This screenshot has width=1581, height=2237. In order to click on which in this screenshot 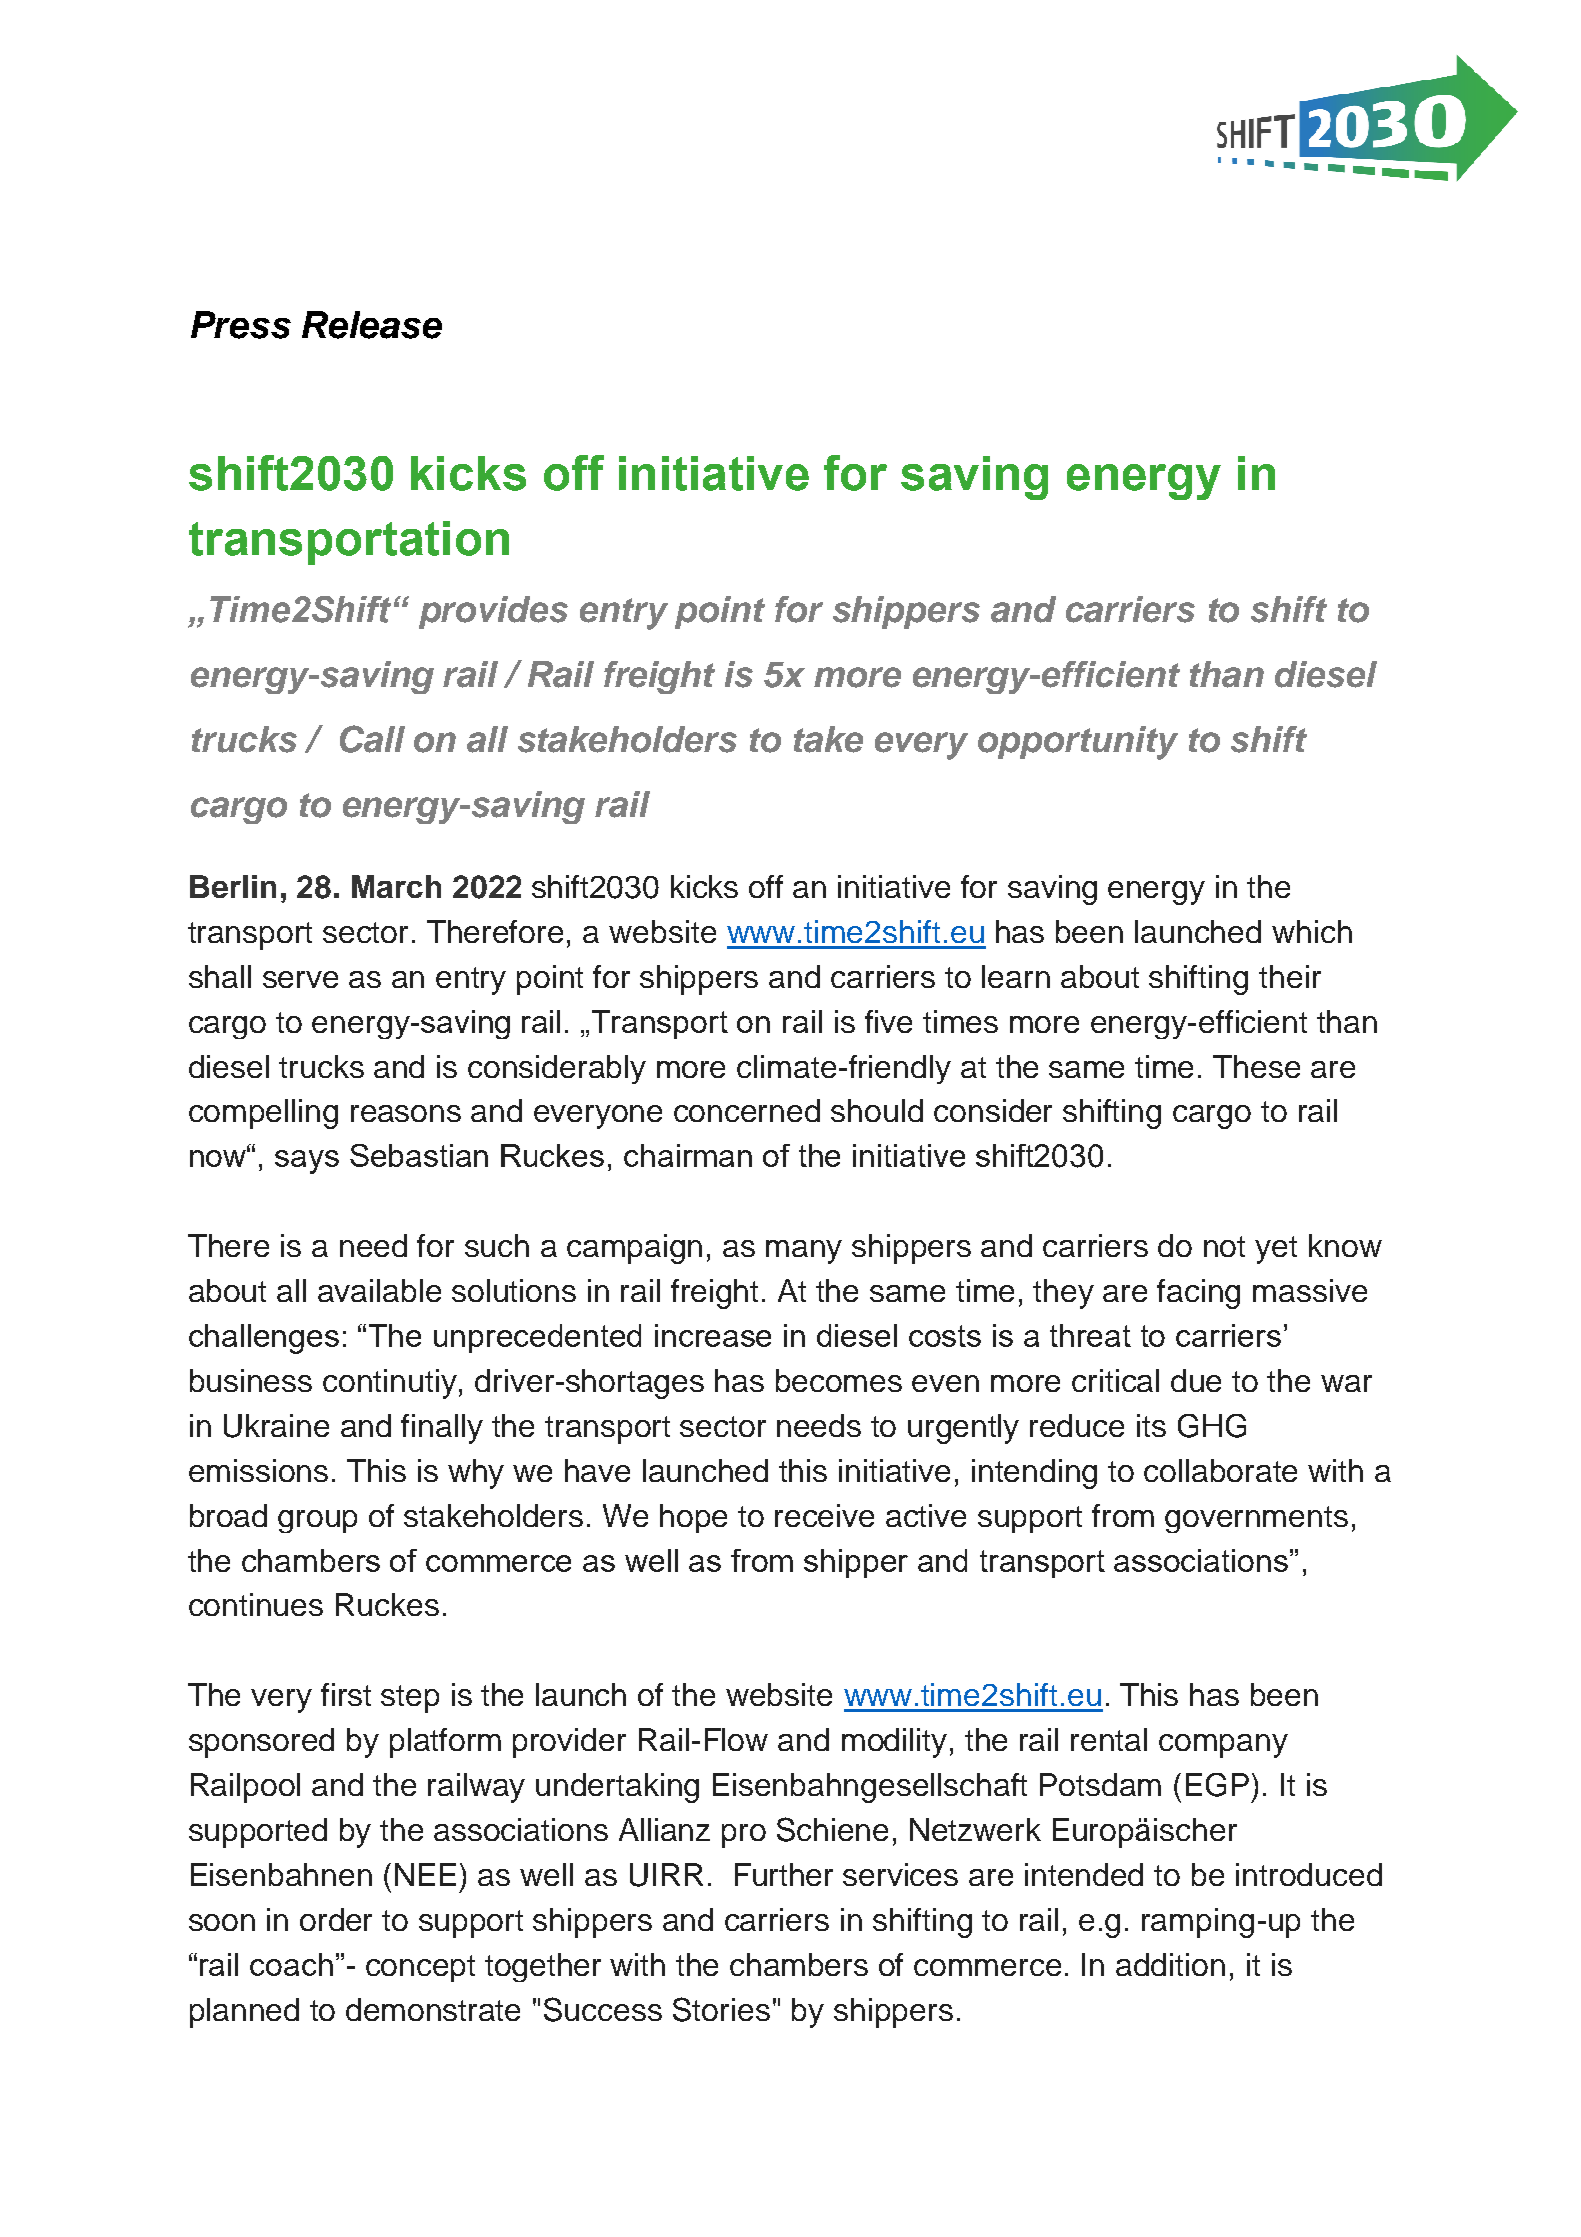, I will do `click(1312, 931)`.
